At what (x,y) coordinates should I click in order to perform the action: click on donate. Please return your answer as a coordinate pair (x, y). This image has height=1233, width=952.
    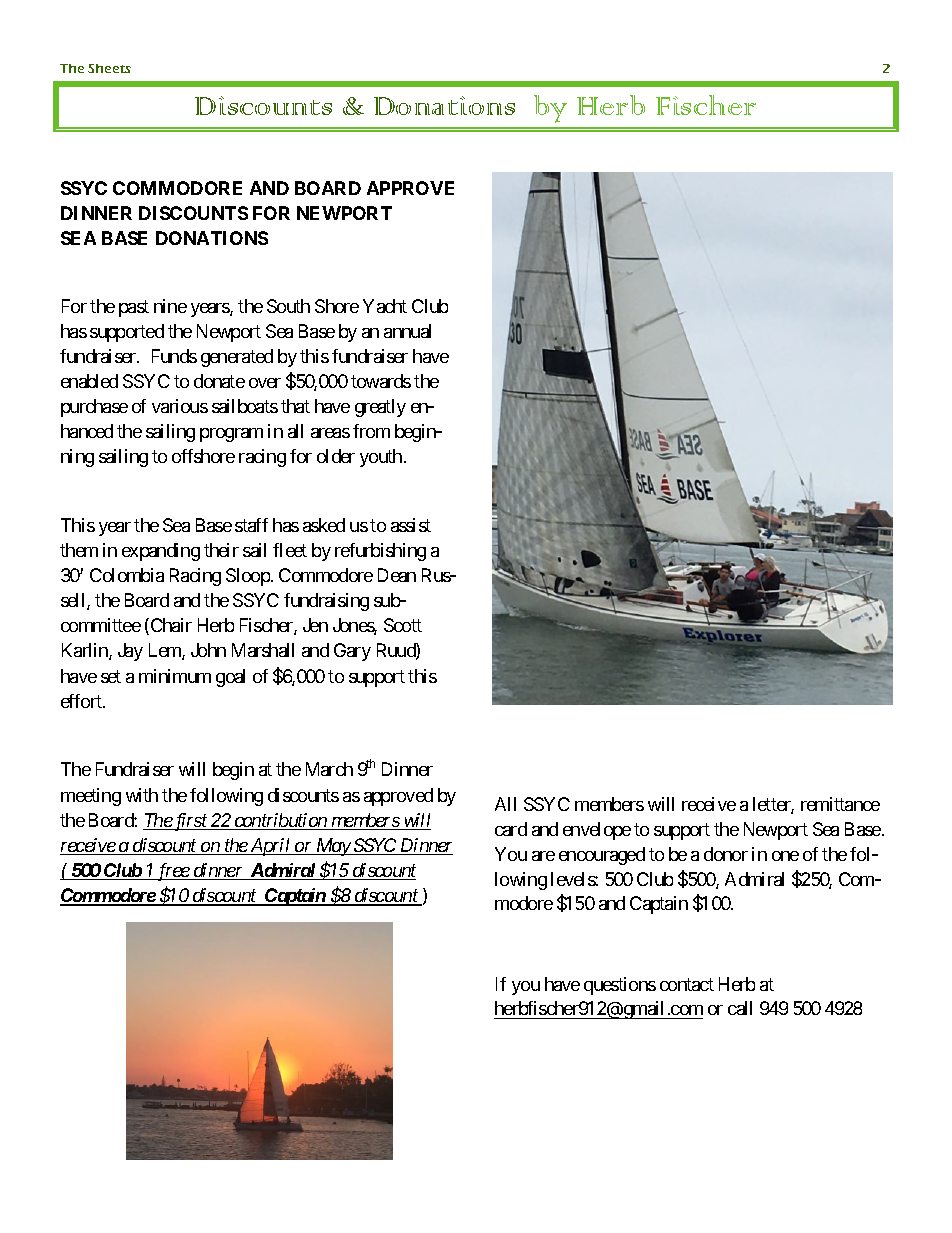
    Looking at the image, I should click on (219, 381).
